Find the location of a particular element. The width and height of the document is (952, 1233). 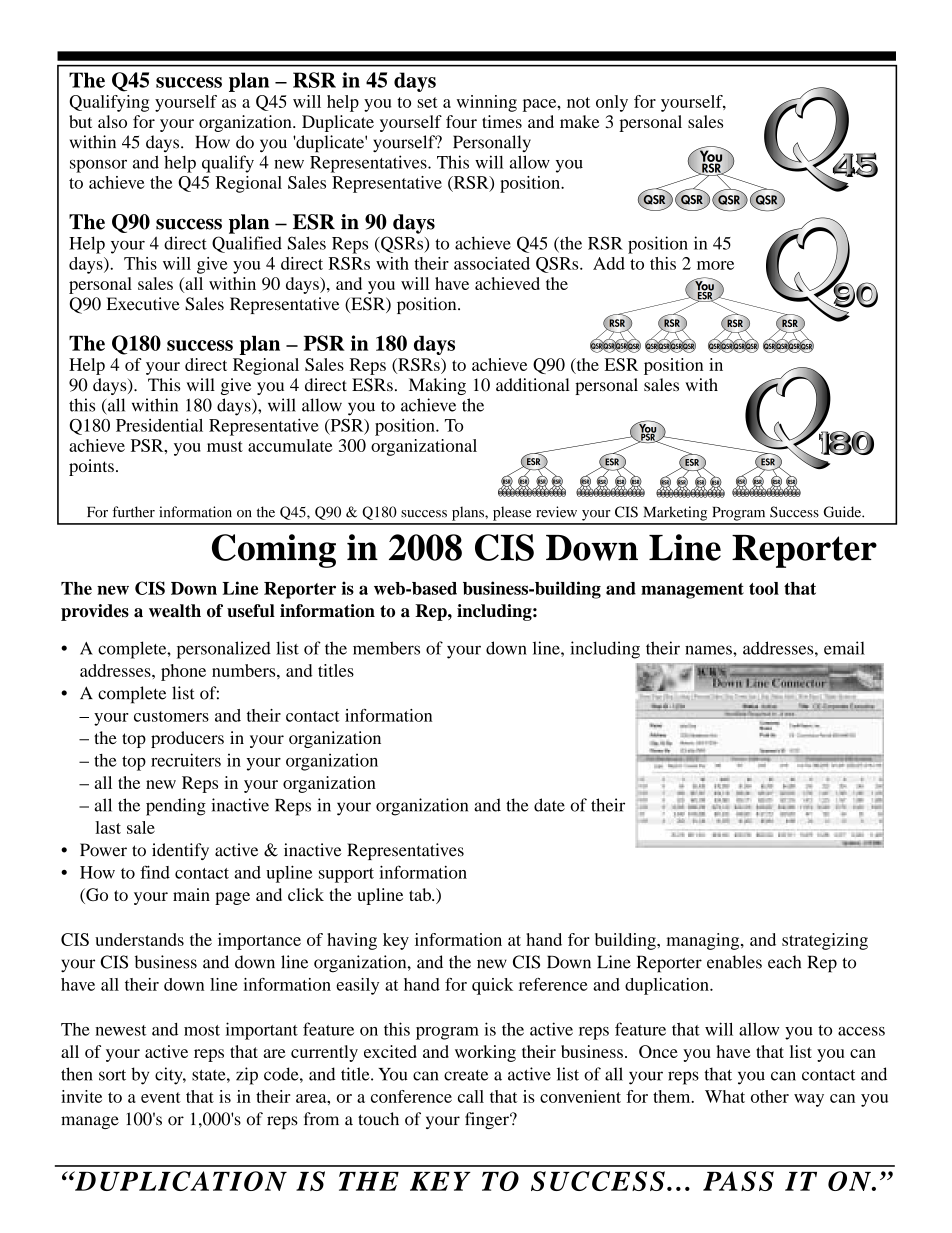

pending is located at coordinates (176, 807).
